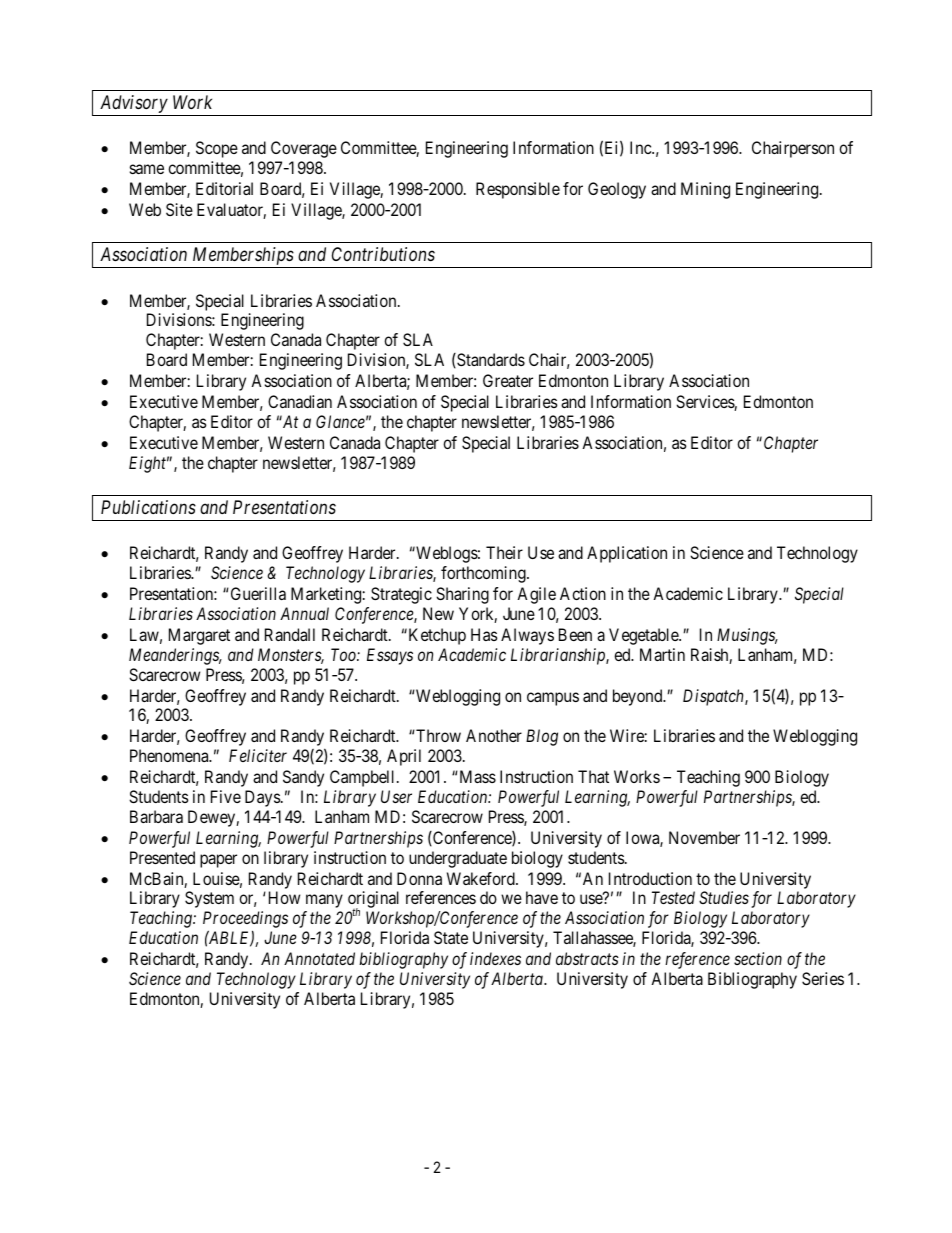 This page has height=1233, width=952. I want to click on Responsible, so click(518, 190).
